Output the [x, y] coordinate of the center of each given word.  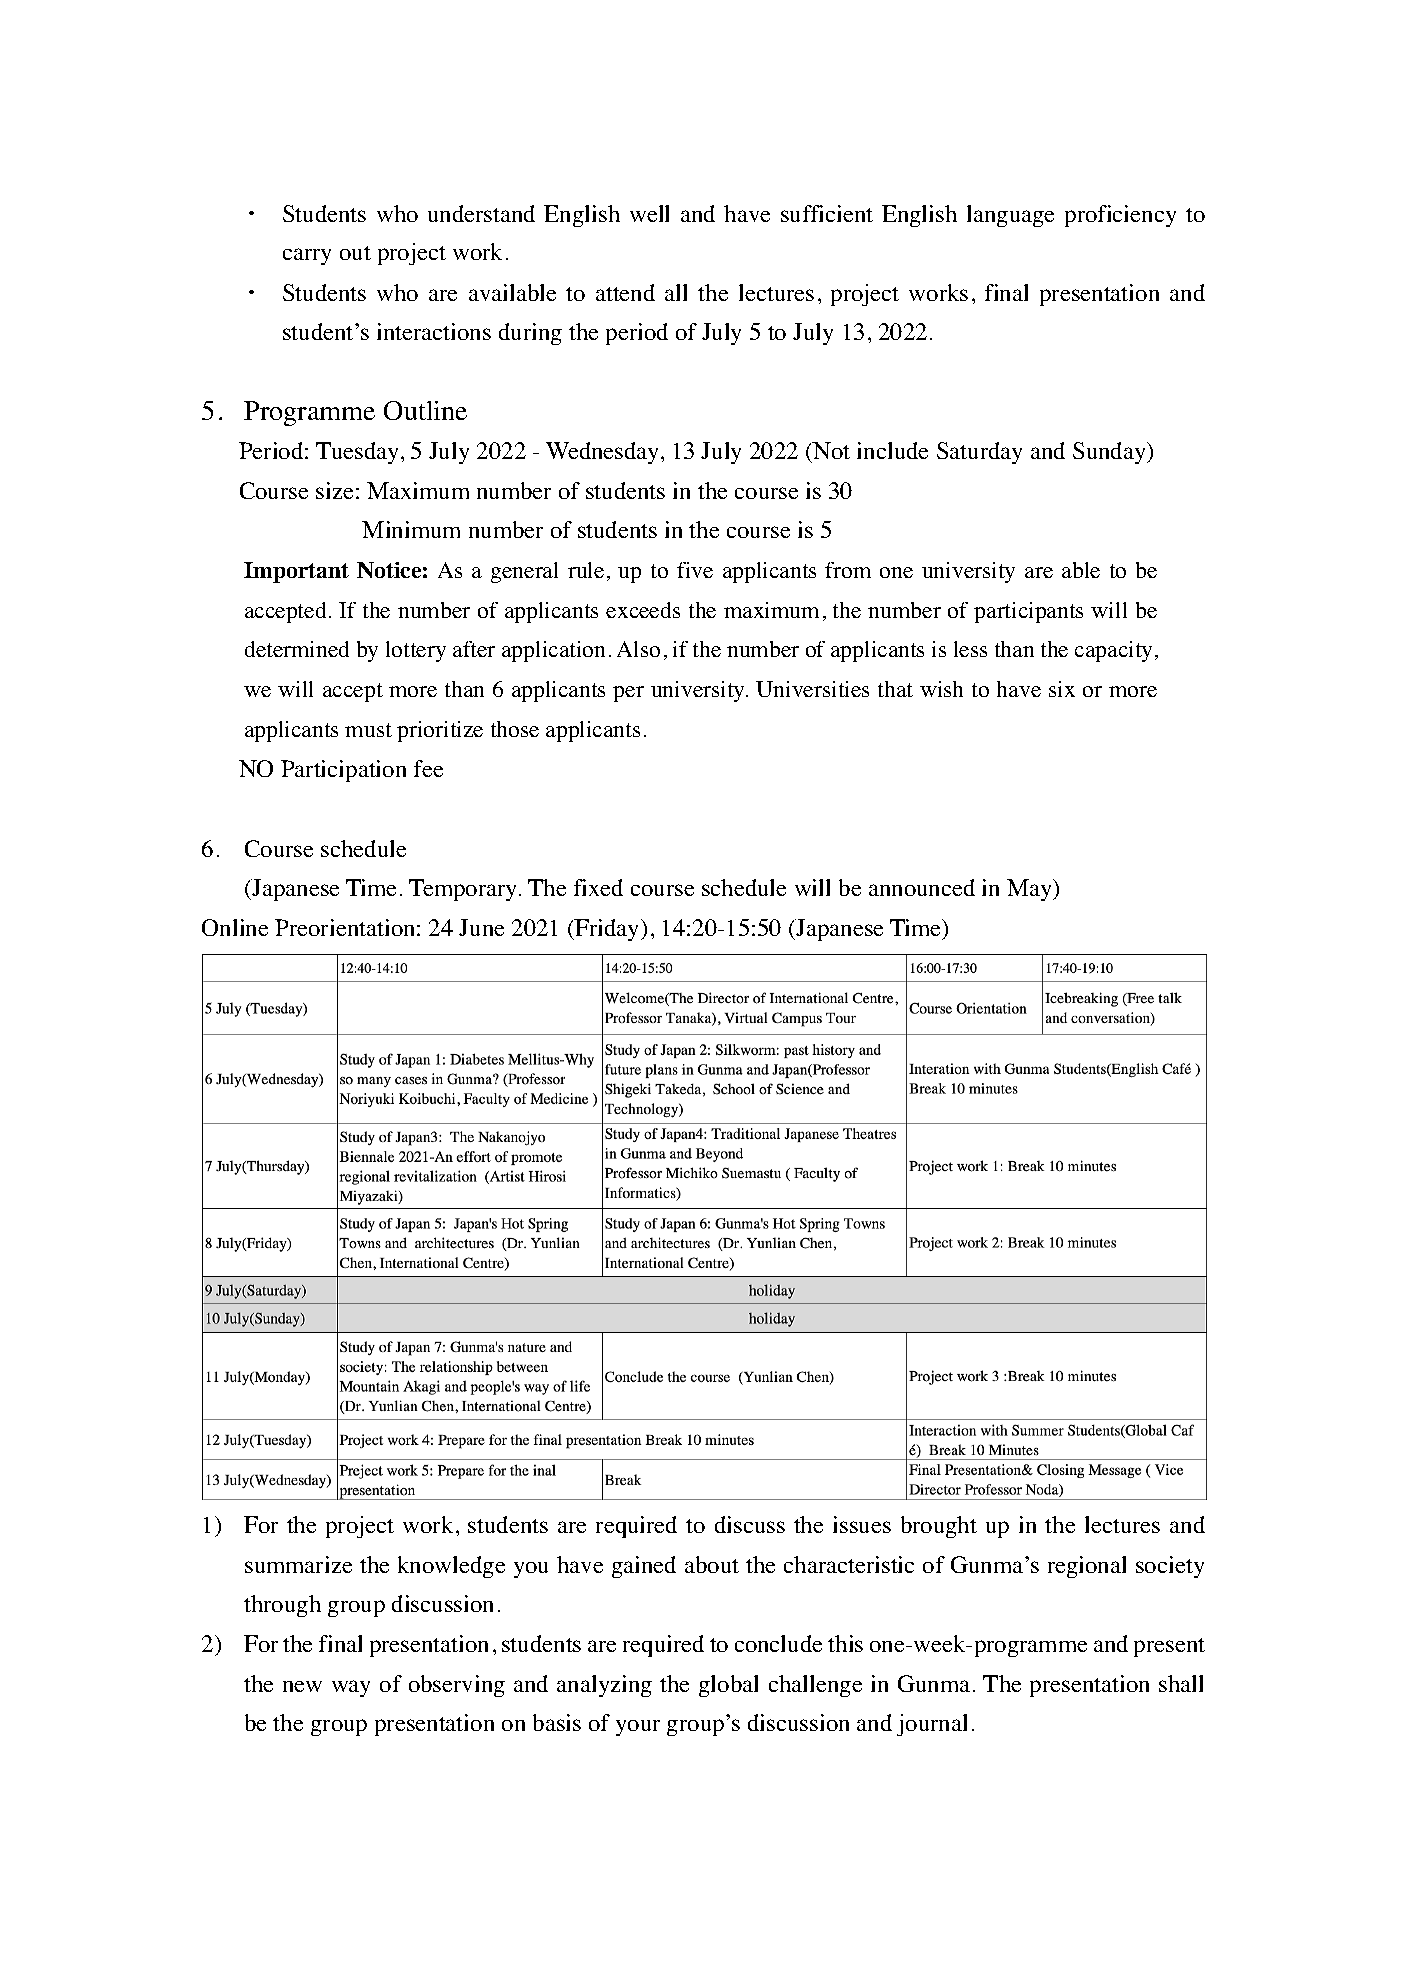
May [1031, 890]
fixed [598, 887]
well [649, 213]
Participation [343, 771]
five [695, 570]
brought [939, 1527]
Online [235, 927]
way [351, 1688]
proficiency [1120, 216]
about [712, 1564]
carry [307, 256]
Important [296, 572]
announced [922, 887]
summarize [298, 1564]
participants [1028, 612]
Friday [607, 930]
